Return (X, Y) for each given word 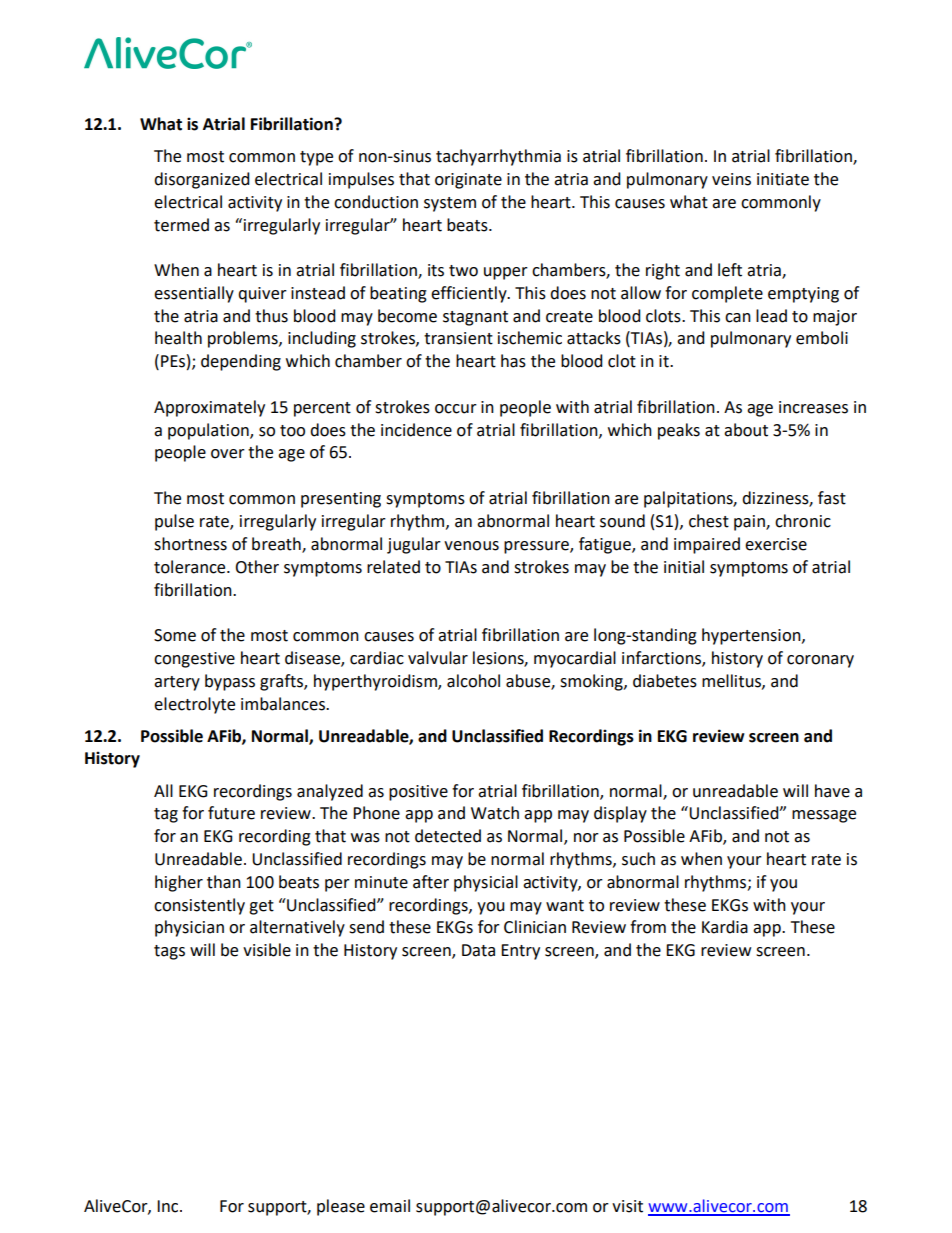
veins (731, 179)
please (341, 1207)
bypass (230, 682)
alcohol (473, 681)
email (390, 1206)
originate (468, 181)
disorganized (202, 180)
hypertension (752, 636)
